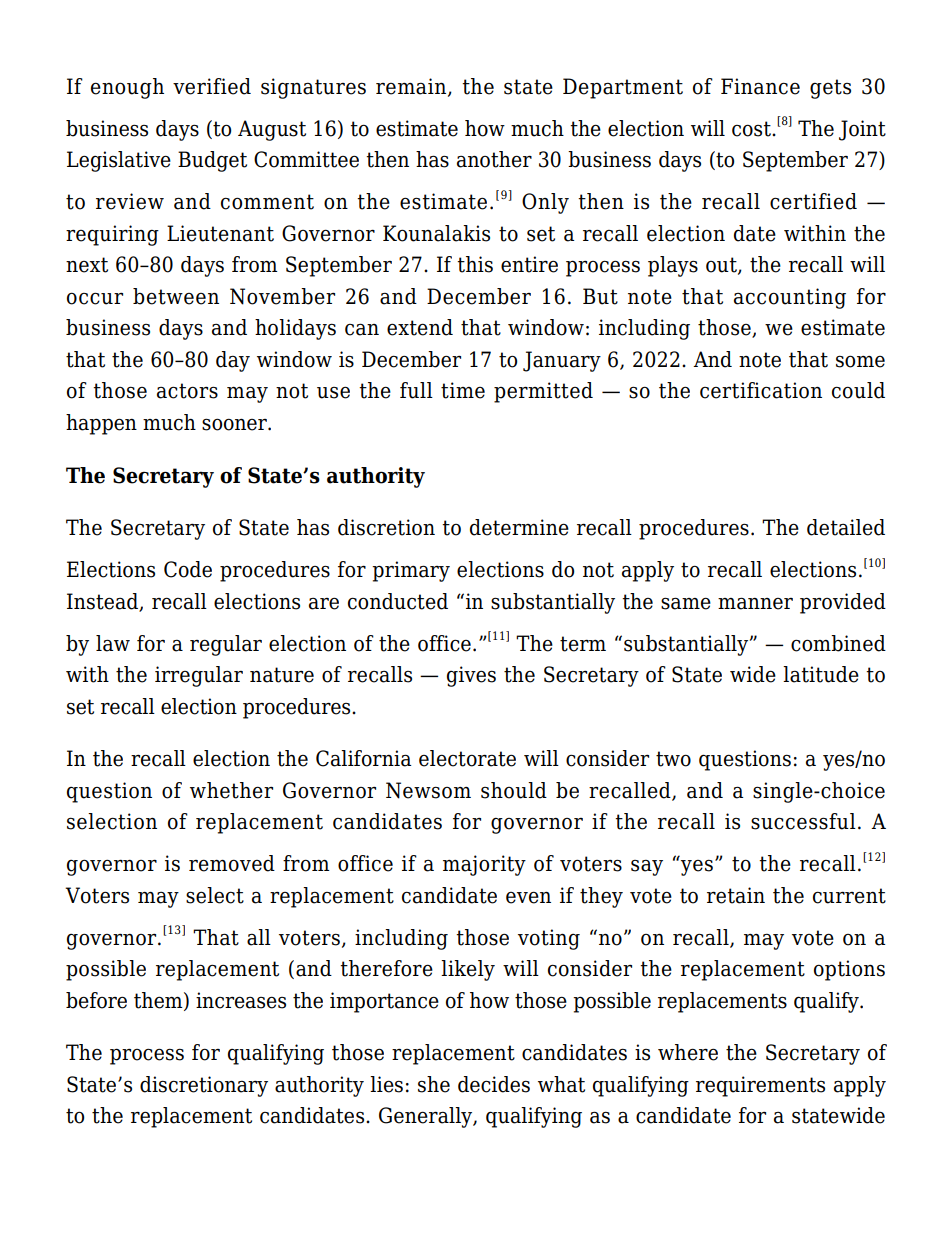  I want to click on time, so click(463, 390).
